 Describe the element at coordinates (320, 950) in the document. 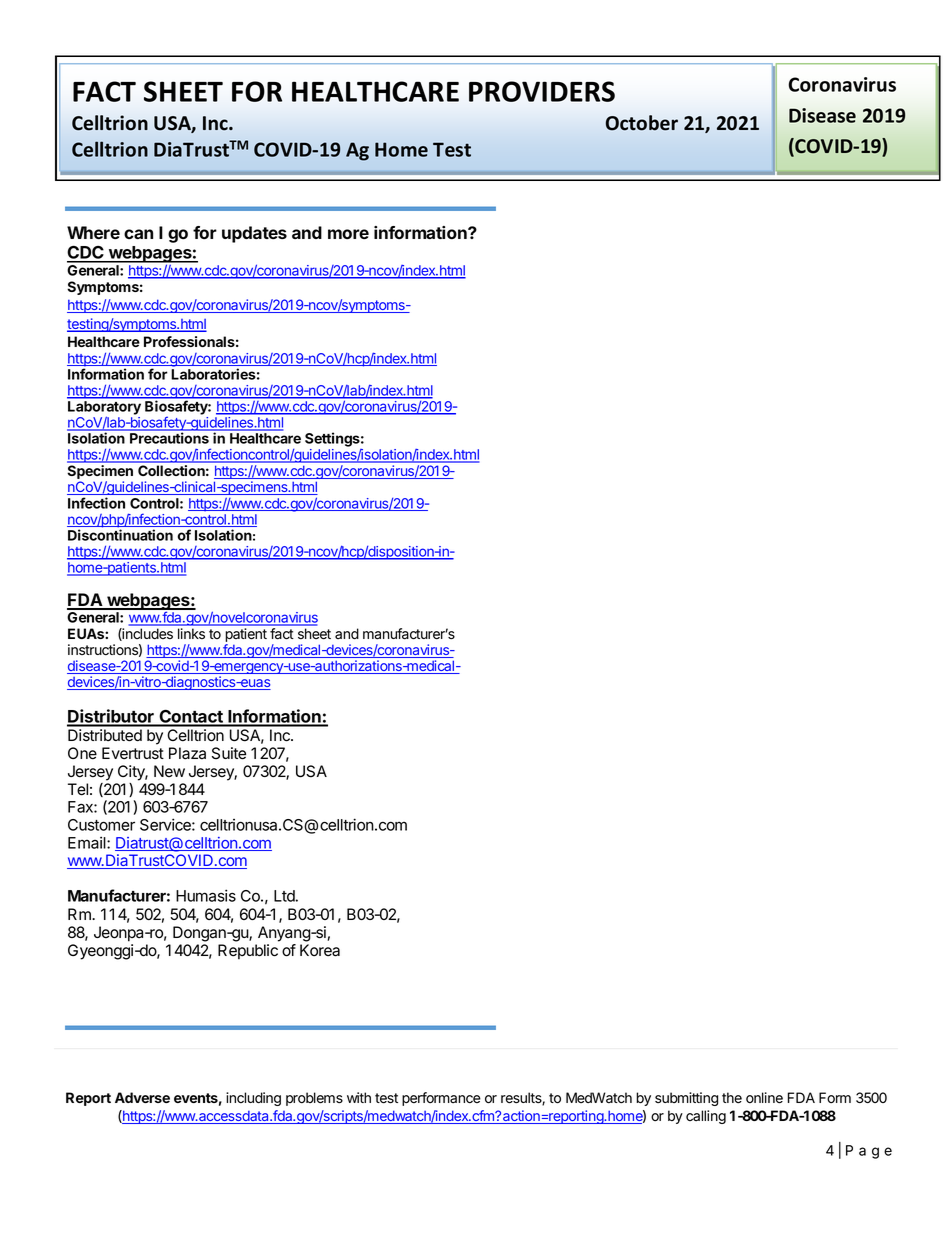

I see `Korea` at that location.
